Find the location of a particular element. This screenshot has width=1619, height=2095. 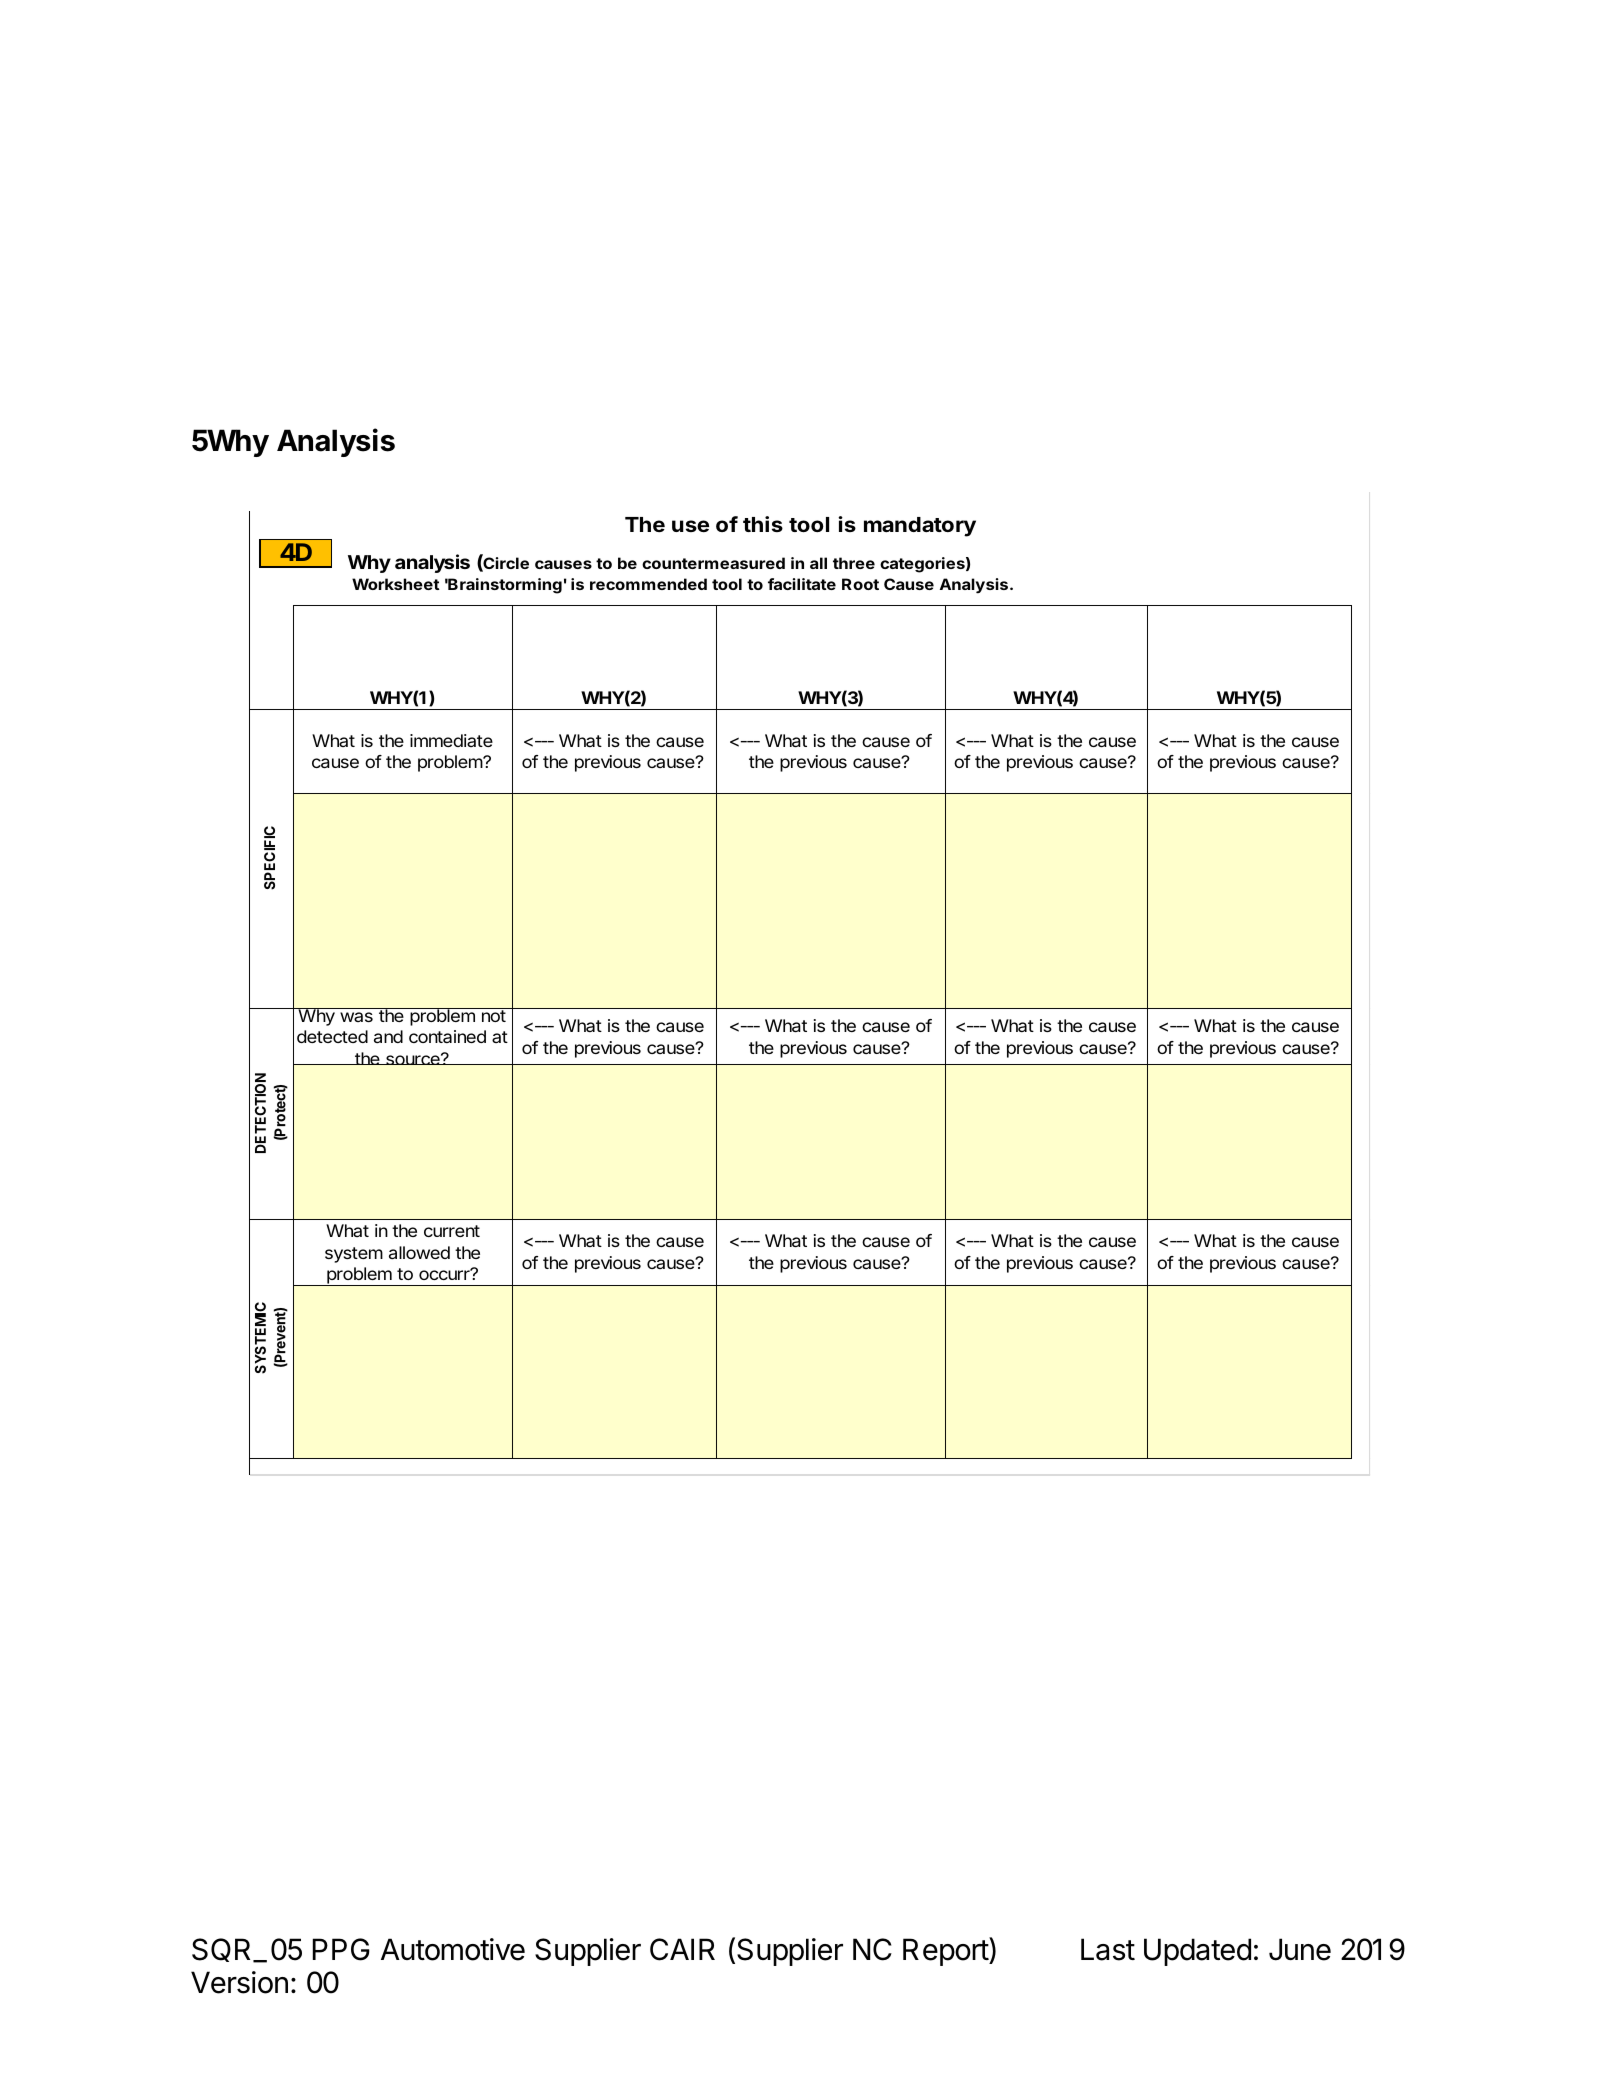

Worksheet is located at coordinates (396, 584).
